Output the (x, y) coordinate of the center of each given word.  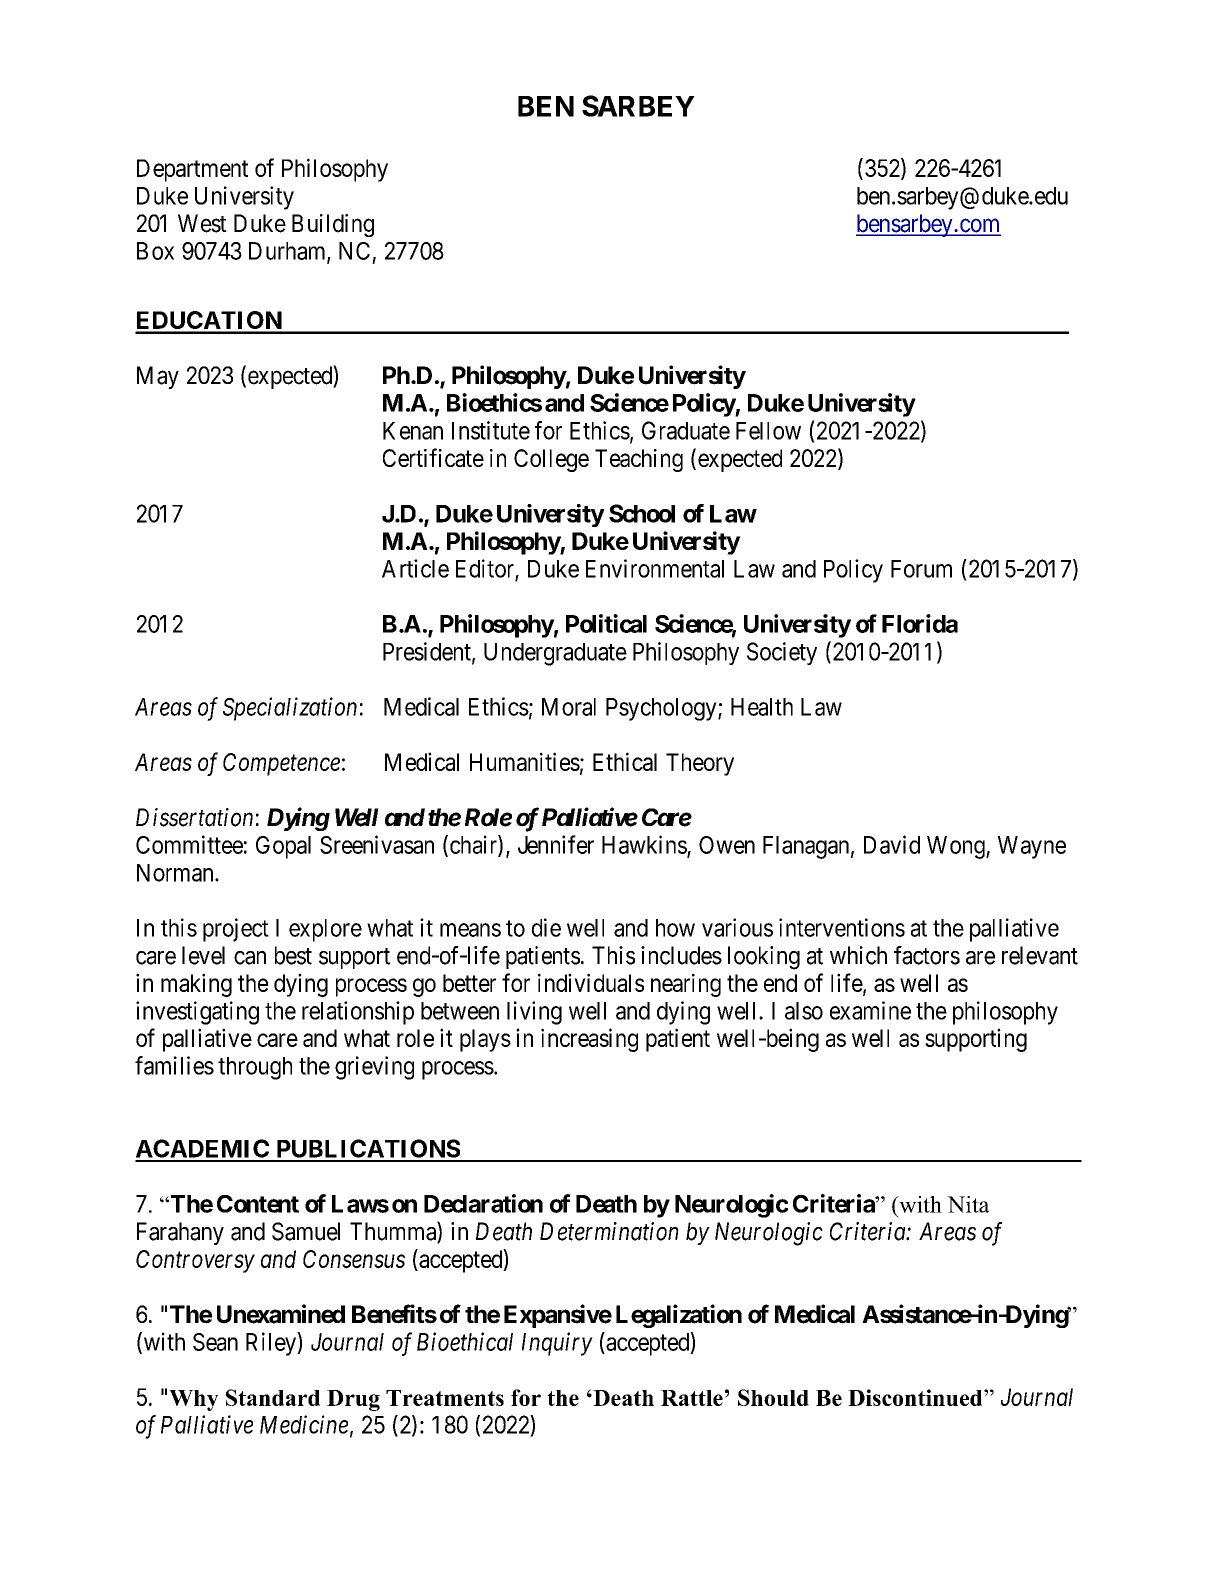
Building (333, 225)
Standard (273, 1397)
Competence (281, 764)
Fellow (768, 431)
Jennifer (556, 844)
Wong (957, 847)
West (202, 223)
